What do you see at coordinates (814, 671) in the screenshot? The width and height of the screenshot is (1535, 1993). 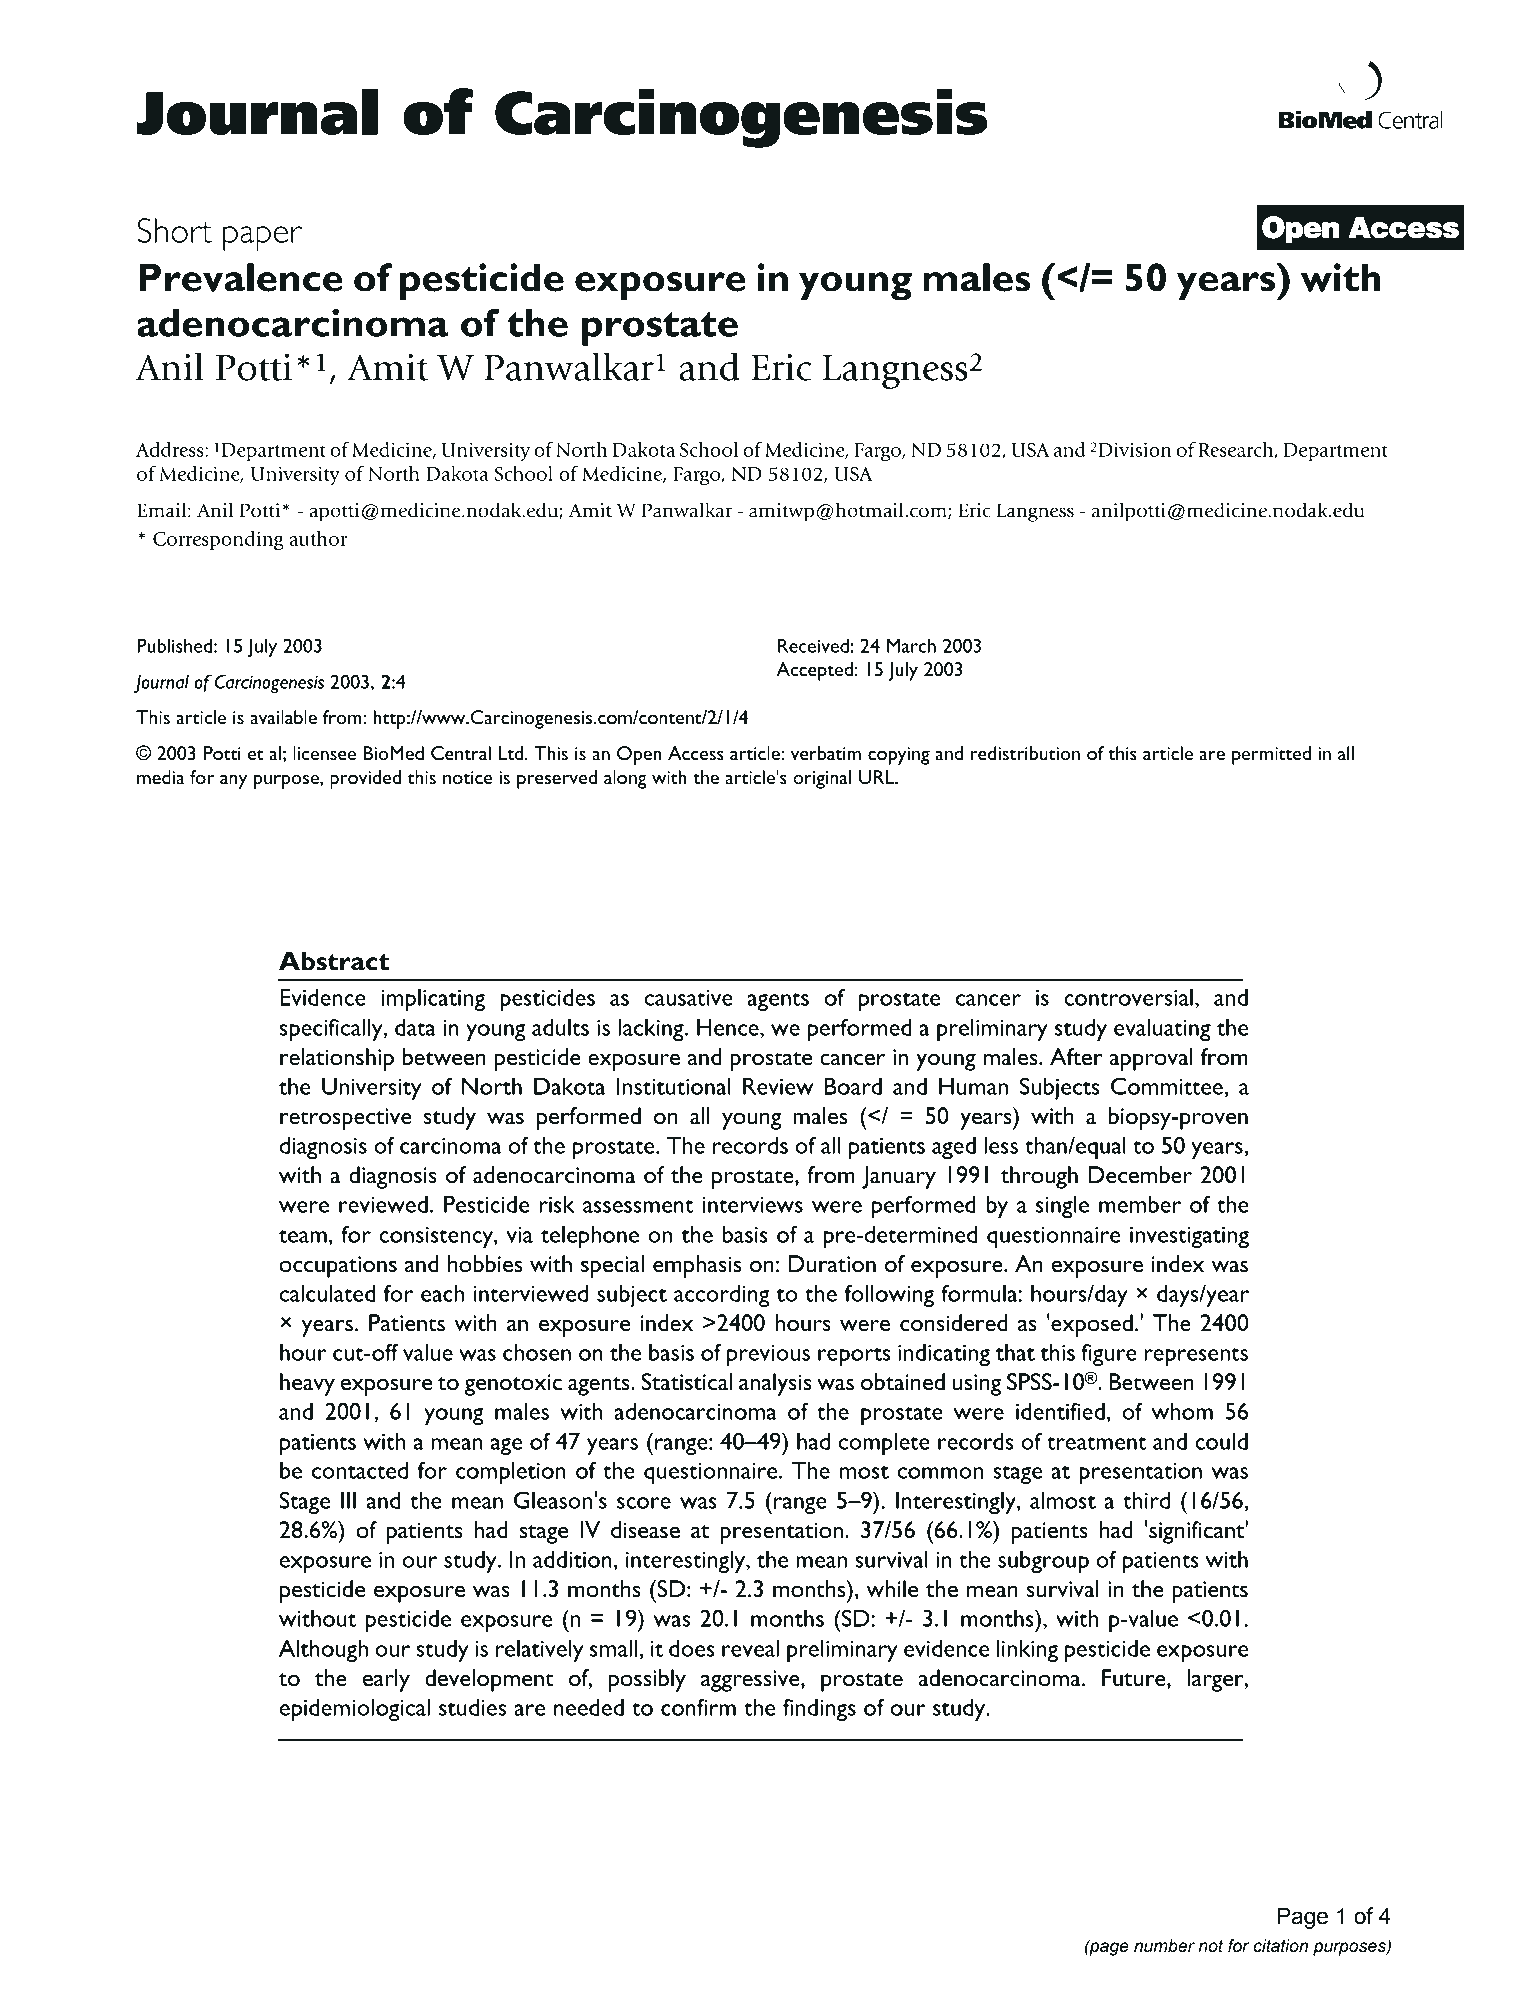 I see `Accepted` at bounding box center [814, 671].
